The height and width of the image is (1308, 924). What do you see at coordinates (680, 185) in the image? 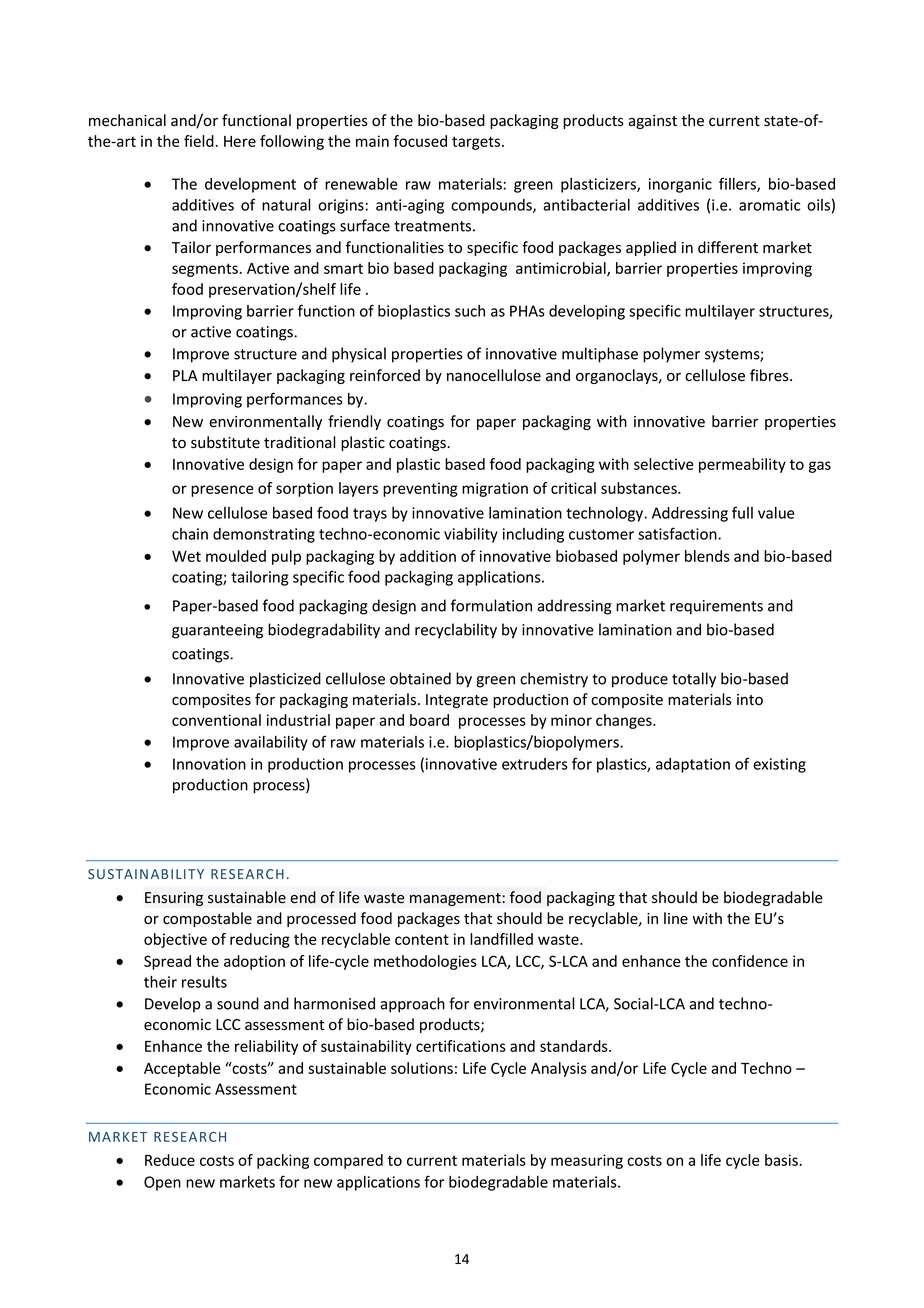
I see `inorganic` at bounding box center [680, 185].
